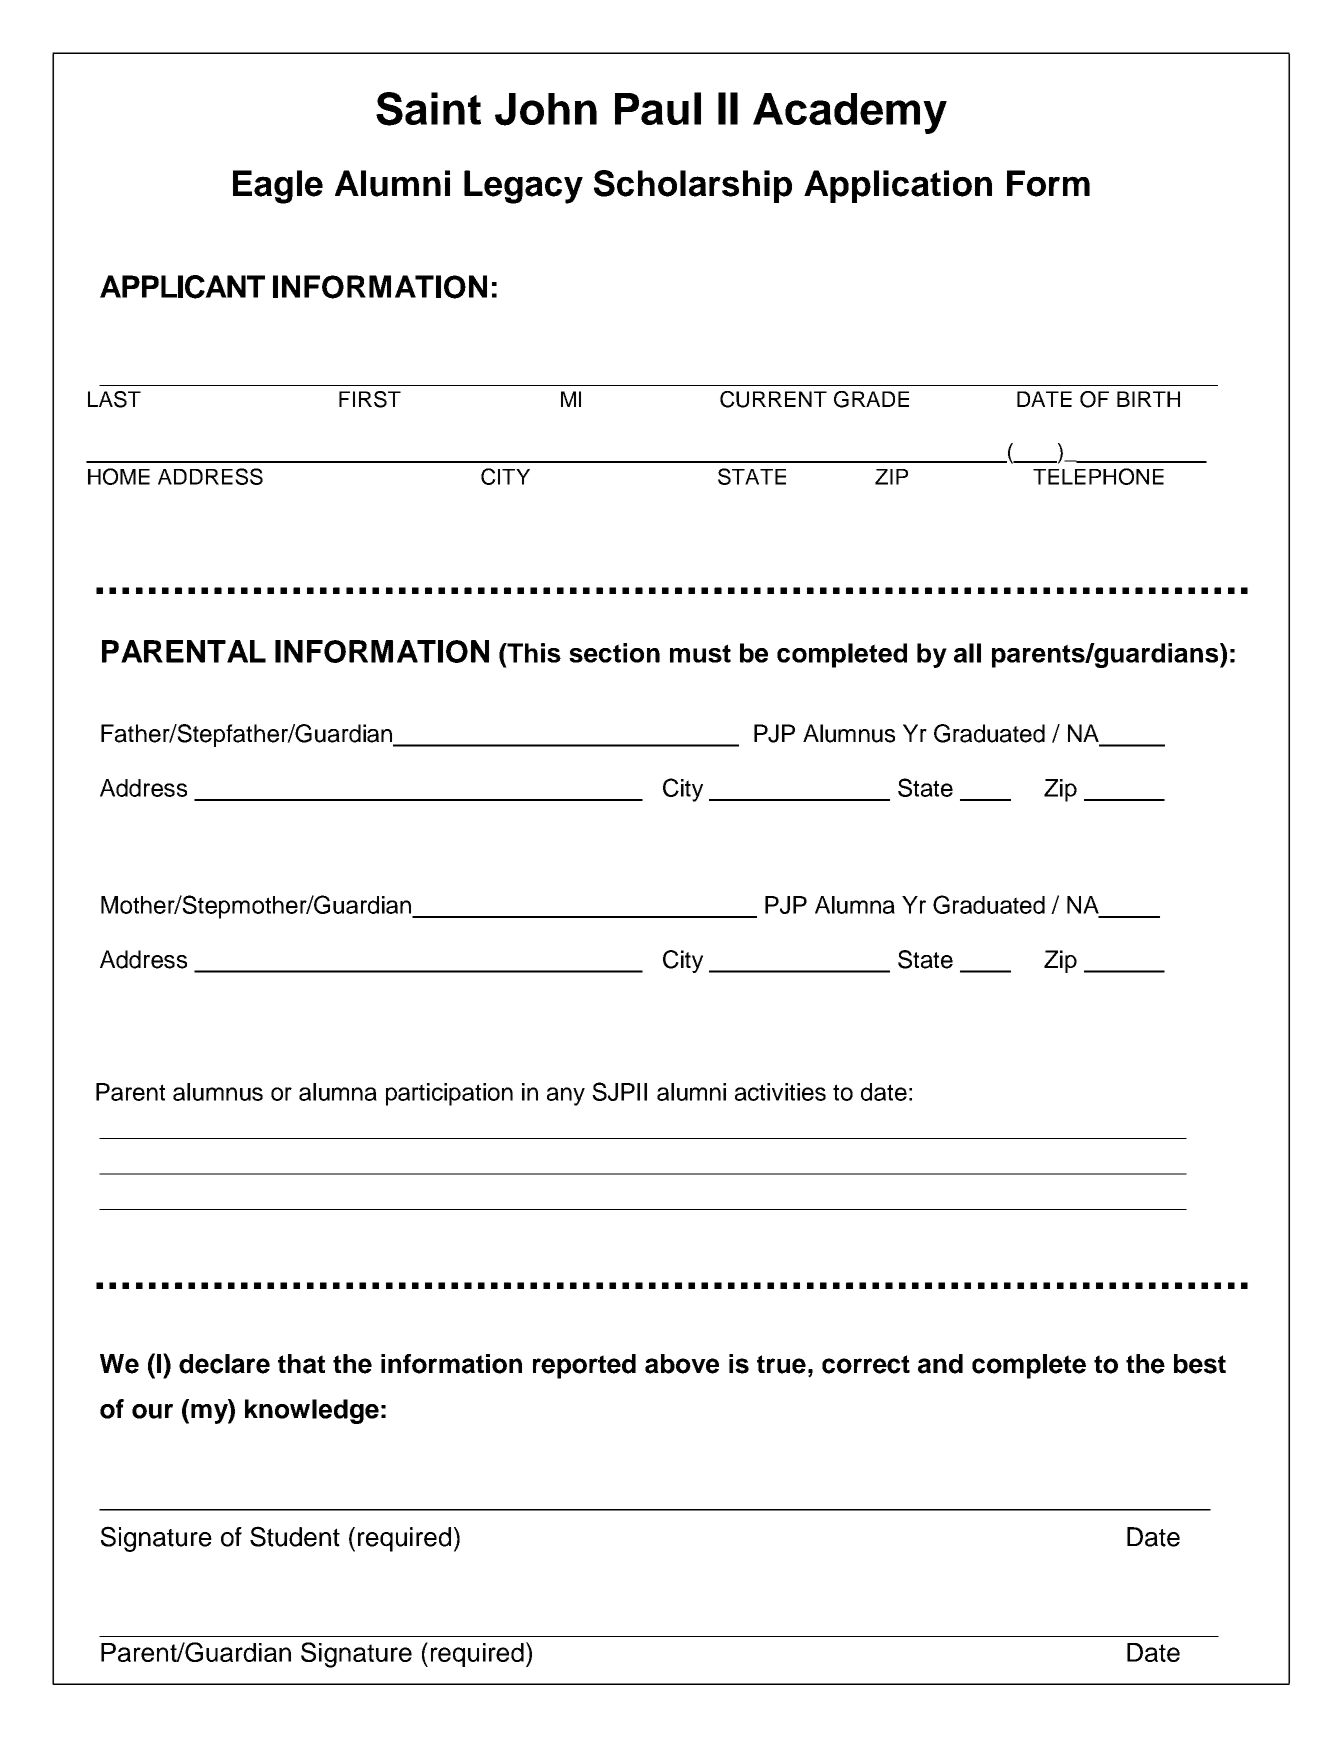 The height and width of the image is (1737, 1342). I want to click on and, so click(940, 1364).
